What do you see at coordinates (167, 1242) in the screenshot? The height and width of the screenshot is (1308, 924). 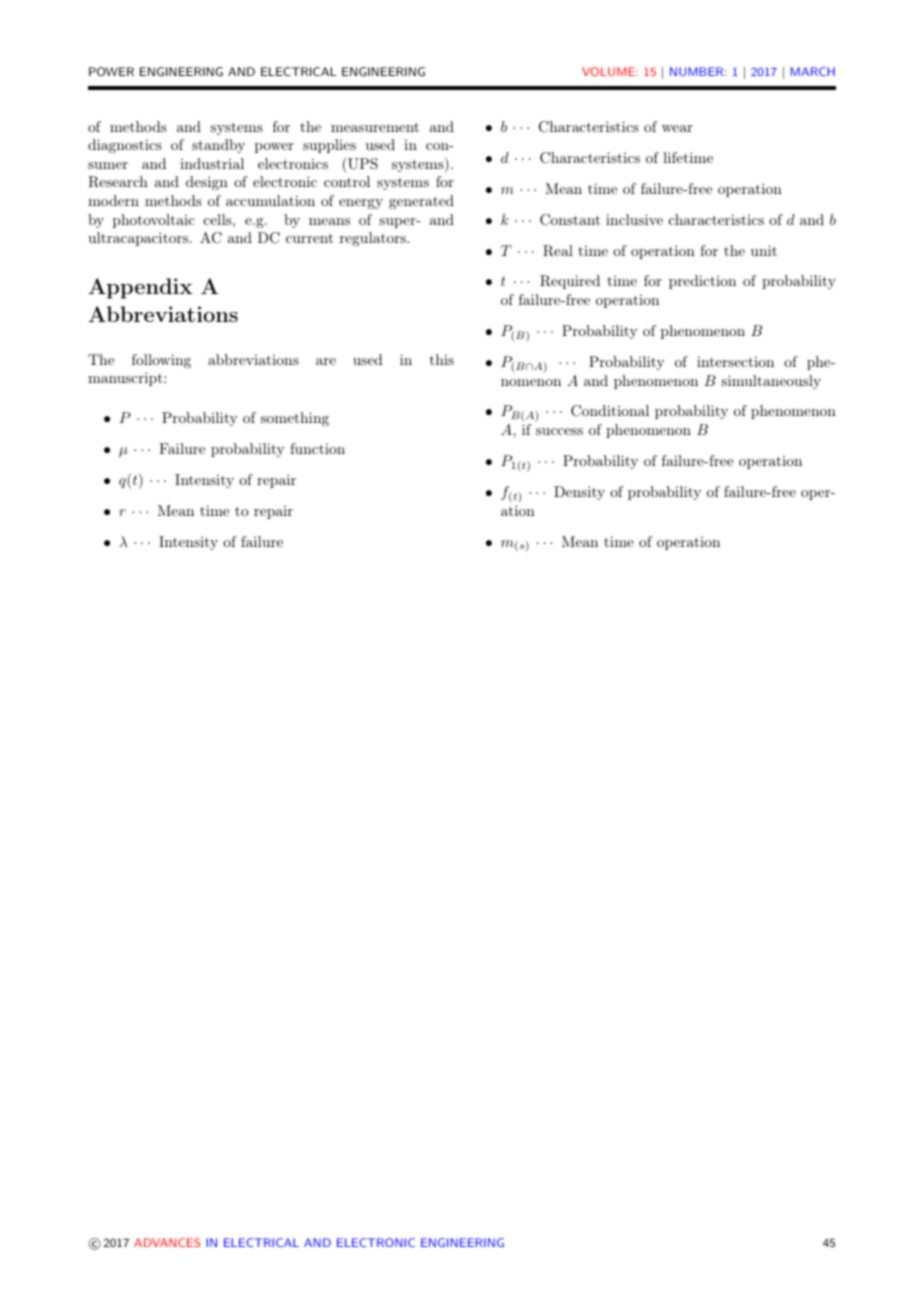 I see `ADVANCES` at bounding box center [167, 1242].
